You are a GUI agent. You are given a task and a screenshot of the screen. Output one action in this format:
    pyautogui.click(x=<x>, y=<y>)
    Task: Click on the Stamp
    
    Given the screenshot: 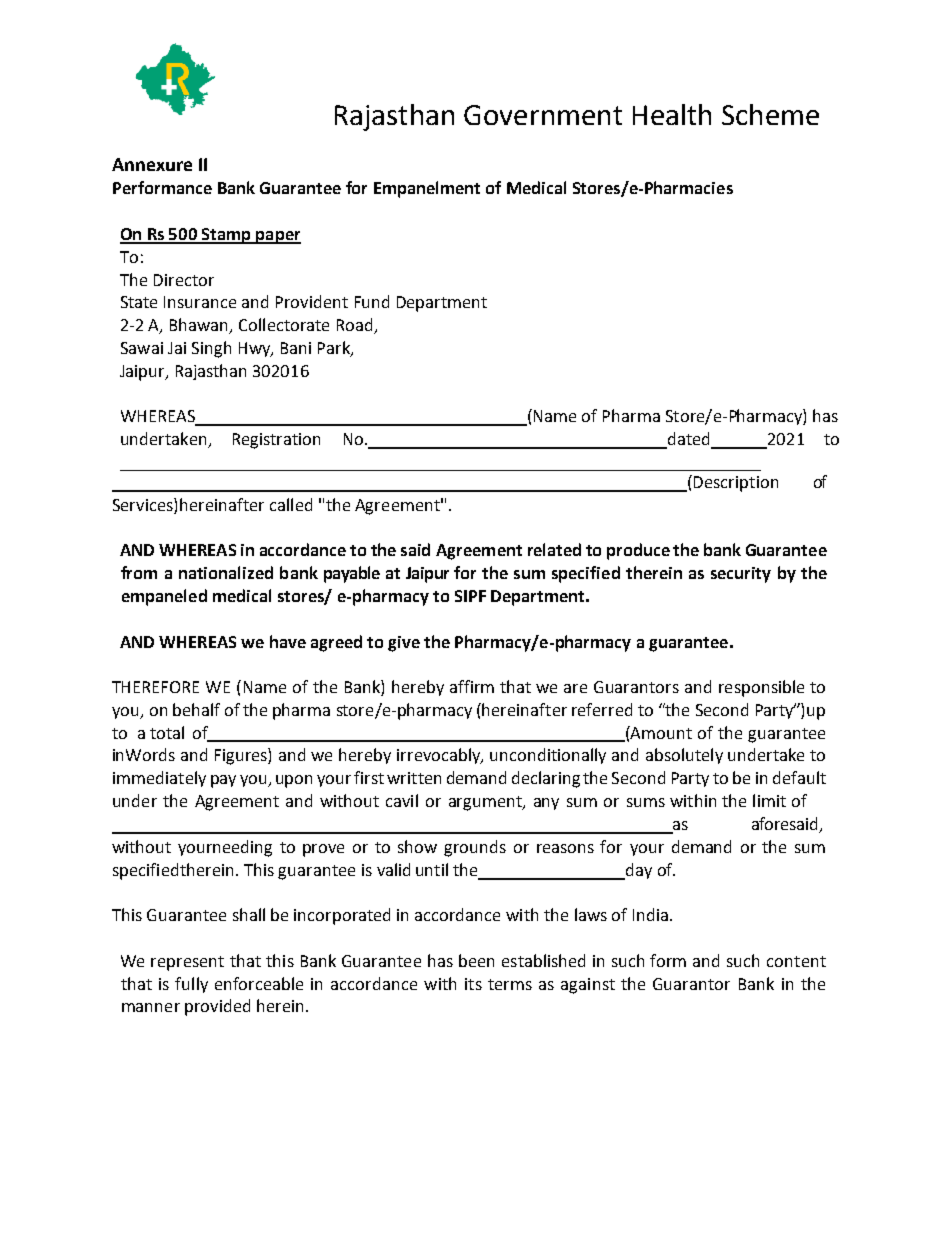 What is the action you would take?
    pyautogui.click(x=226, y=236)
